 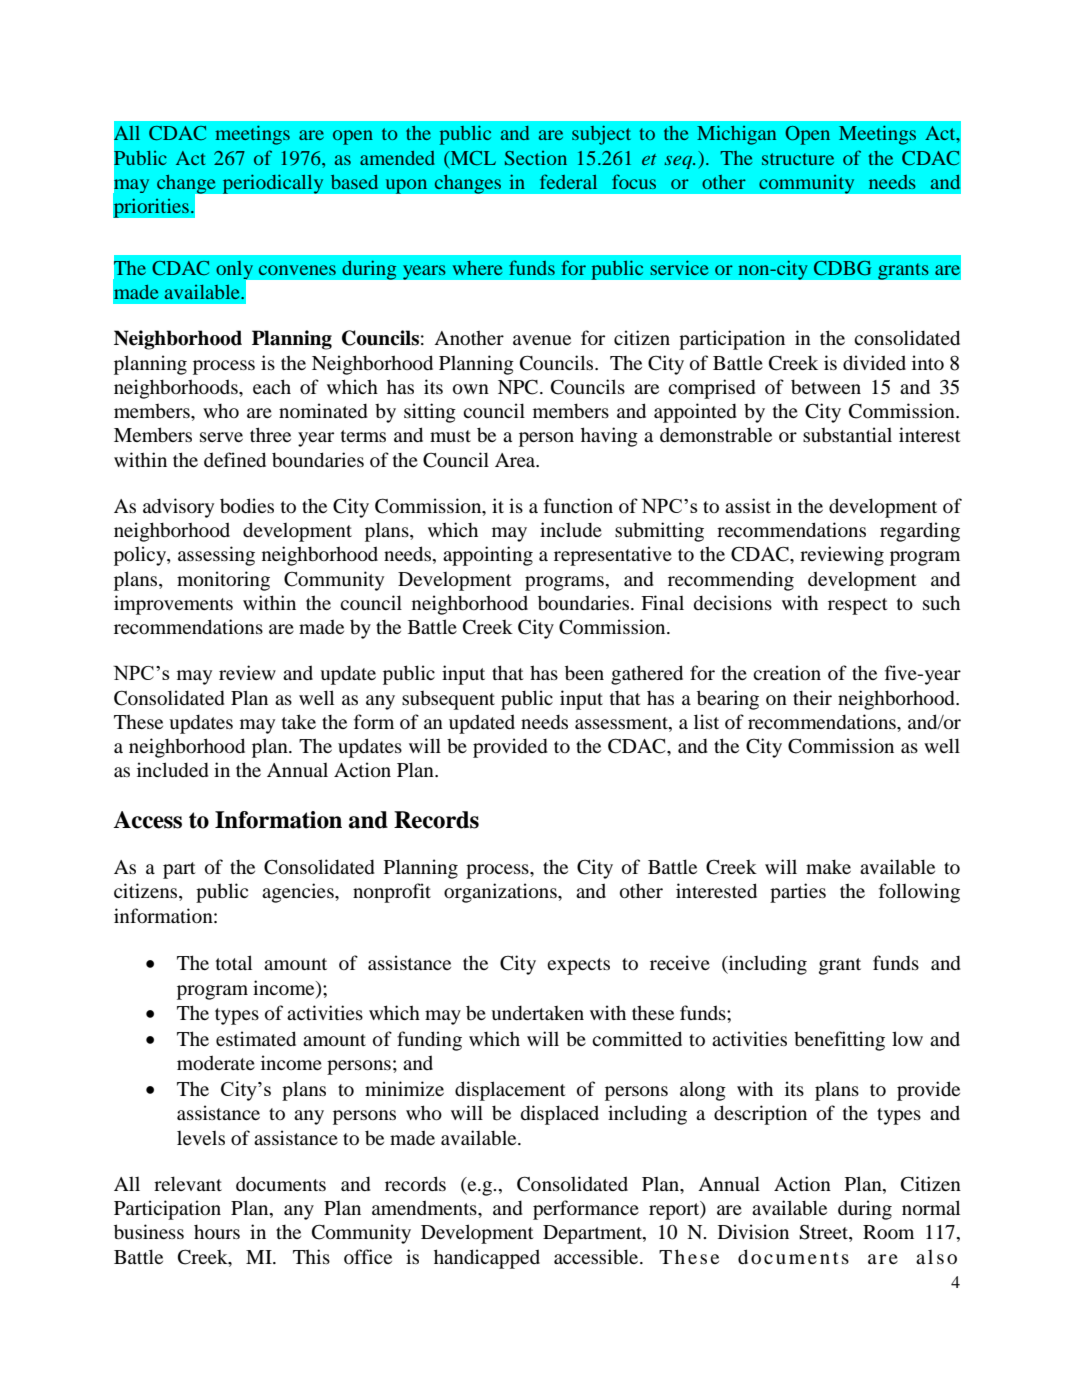 What do you see at coordinates (798, 159) in the page?
I see `structure` at bounding box center [798, 159].
